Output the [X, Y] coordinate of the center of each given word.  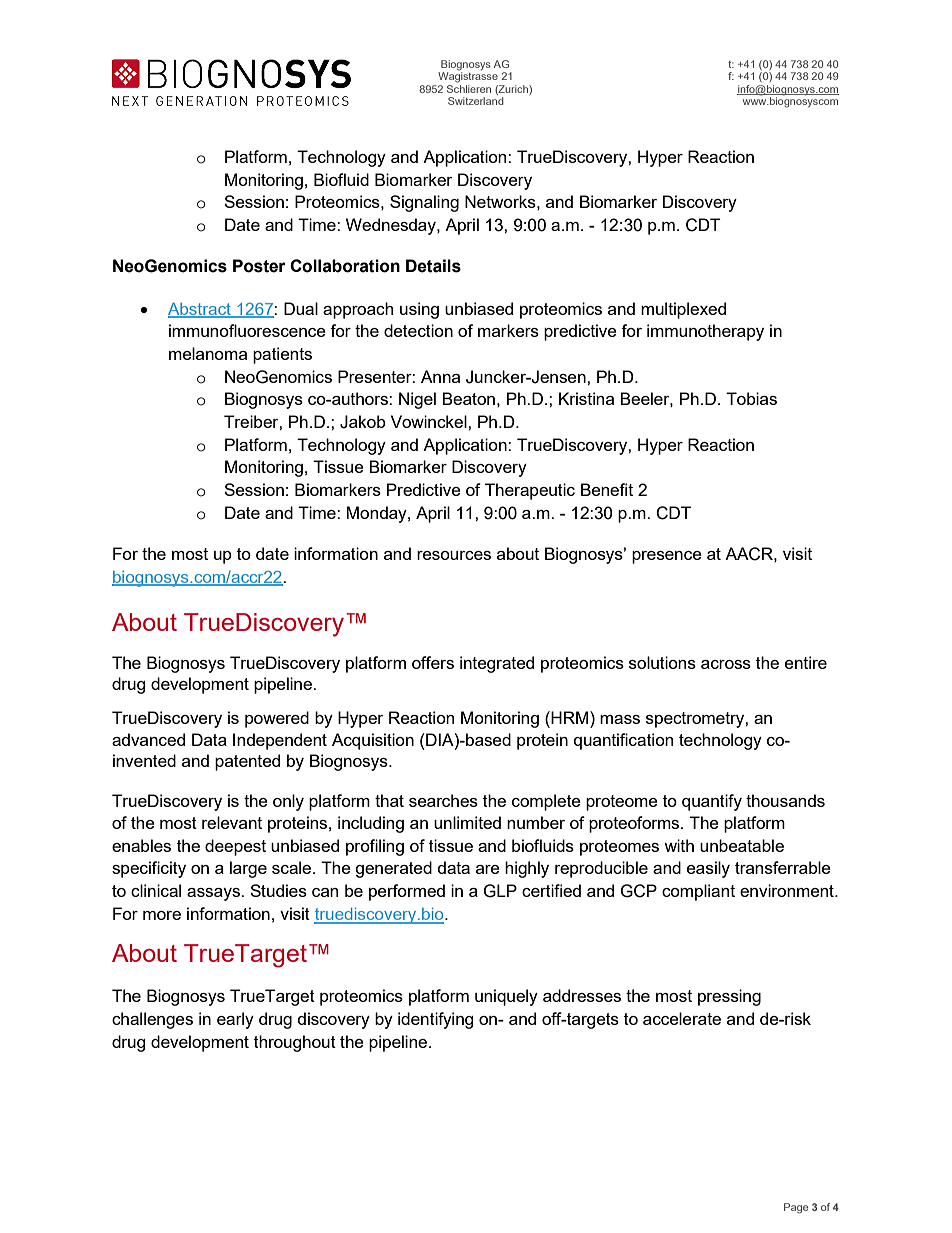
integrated [497, 664]
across [726, 664]
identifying [436, 1020]
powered [277, 719]
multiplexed [683, 310]
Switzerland [476, 101]
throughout [295, 1043]
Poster [259, 266]
